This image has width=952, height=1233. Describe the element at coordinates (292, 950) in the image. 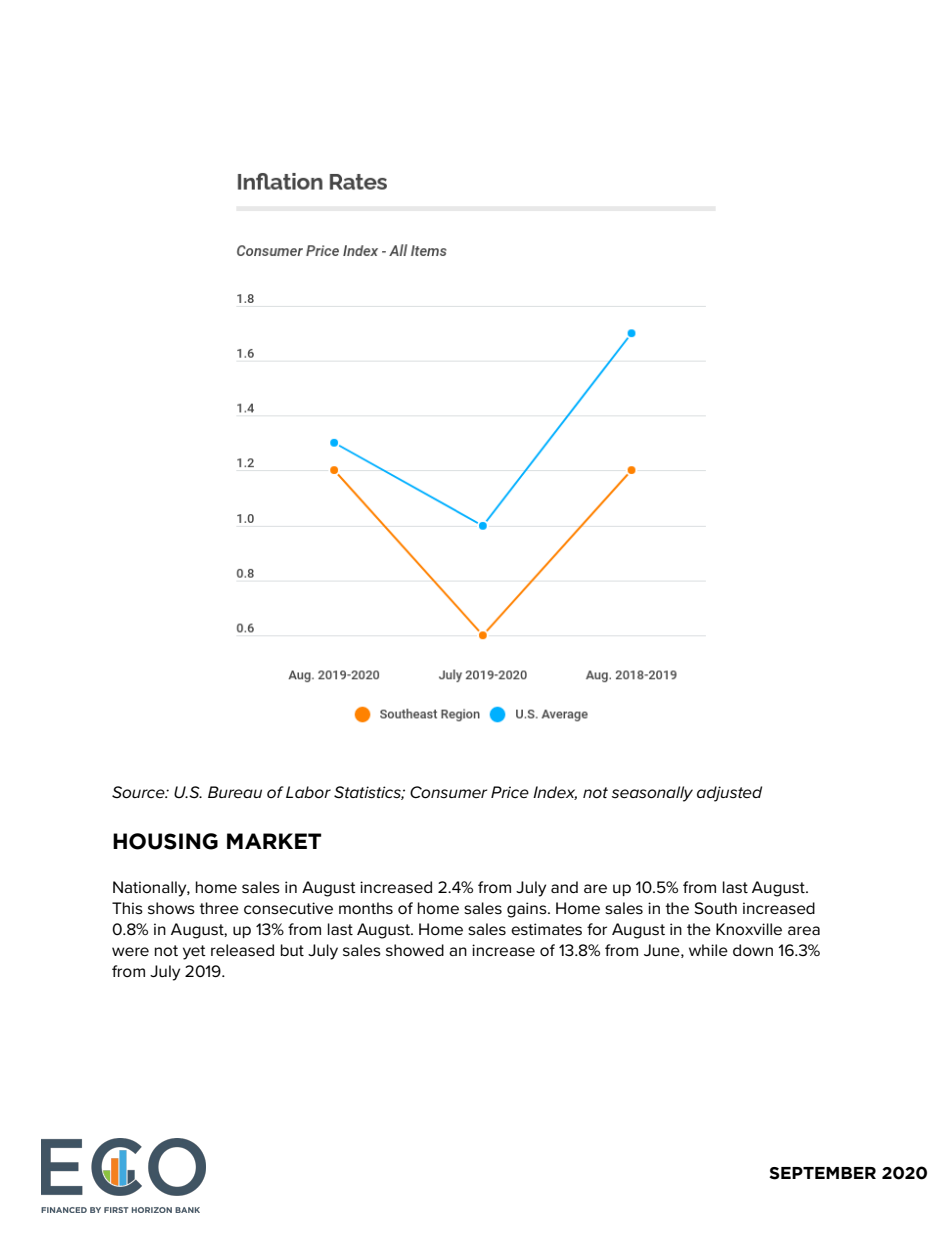

I see `but` at that location.
